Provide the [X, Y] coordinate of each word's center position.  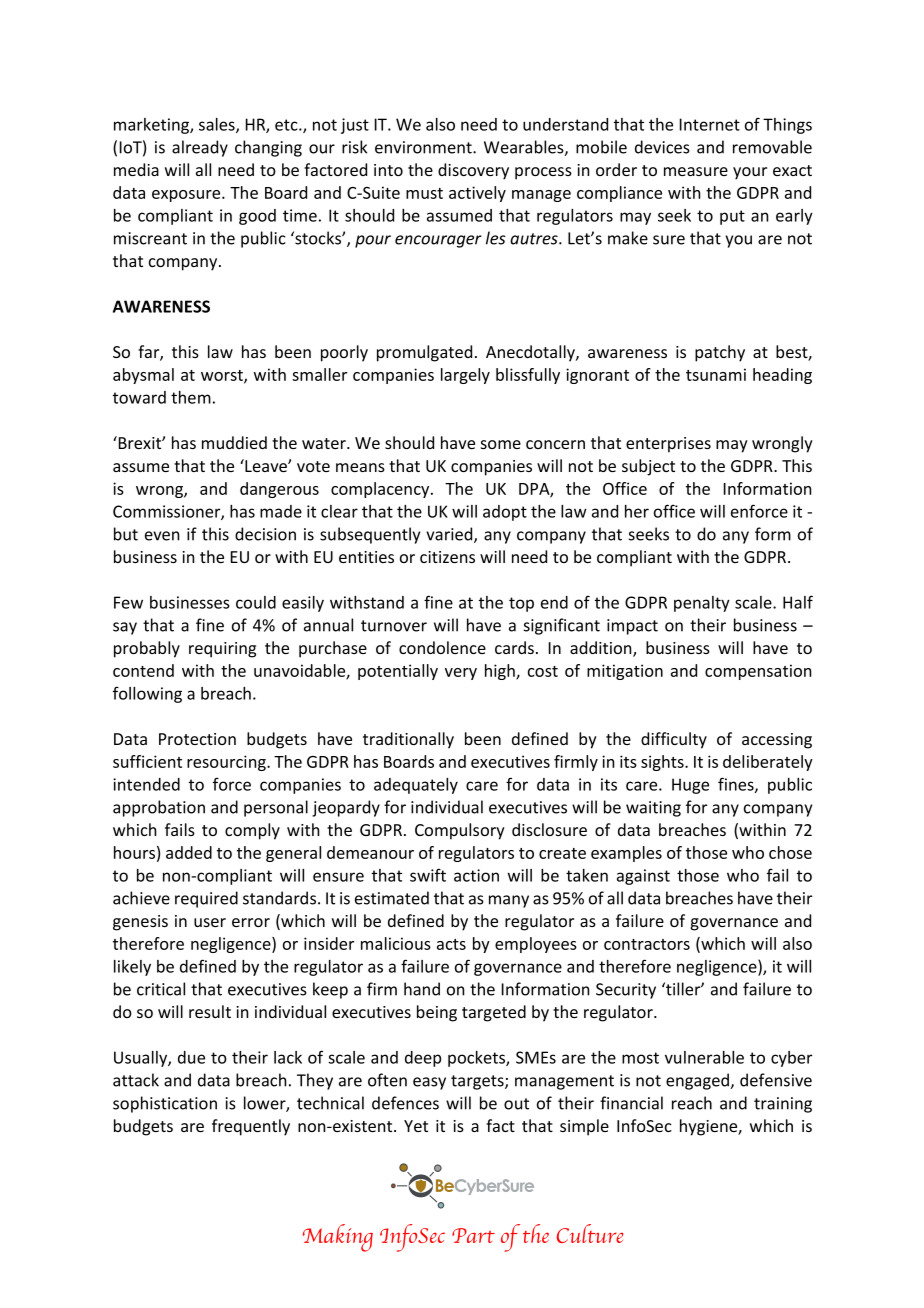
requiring [222, 650]
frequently [251, 1127]
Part [473, 1235]
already [200, 148]
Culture [590, 1233]
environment [424, 147]
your [750, 173]
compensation [758, 672]
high [501, 672]
